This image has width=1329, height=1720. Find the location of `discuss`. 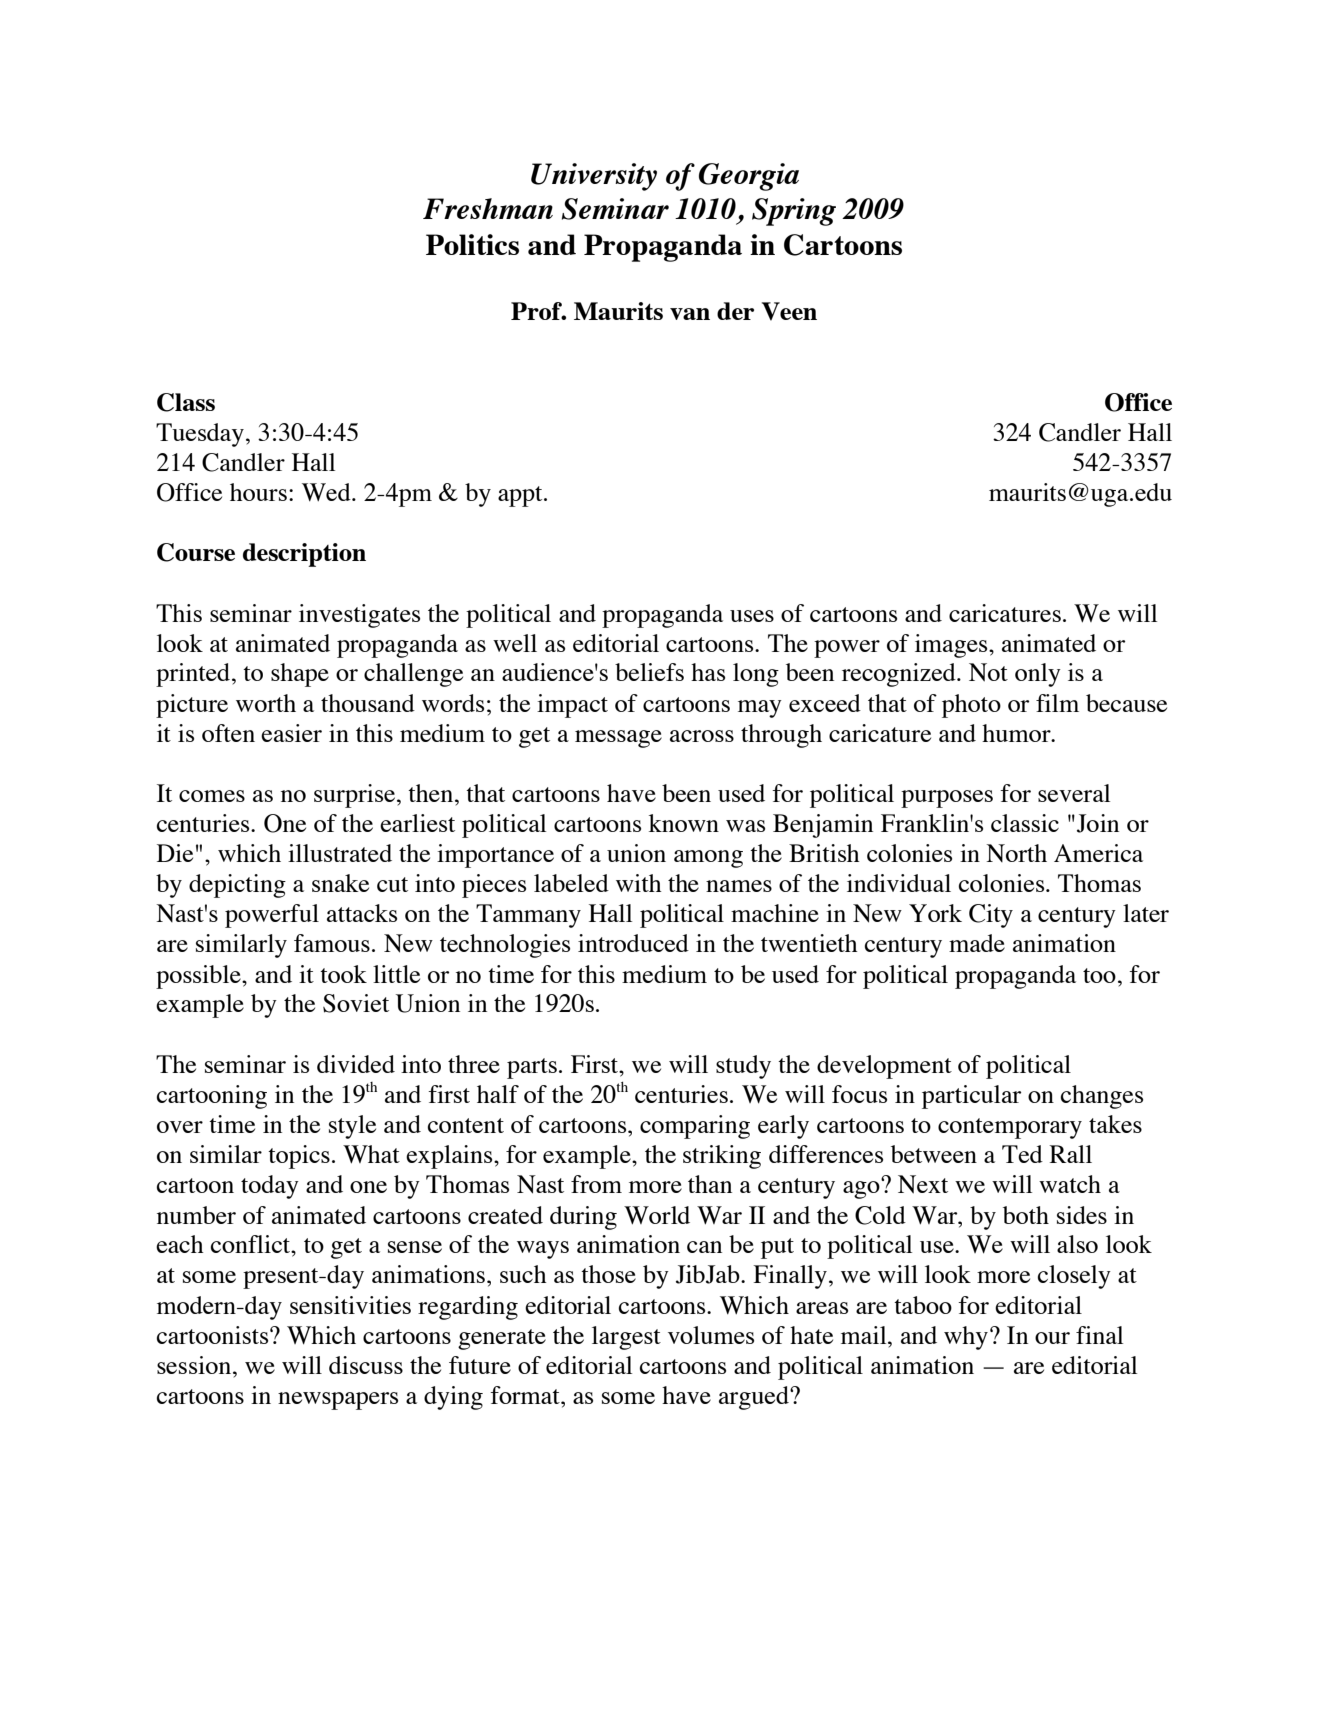

discuss is located at coordinates (366, 1365).
